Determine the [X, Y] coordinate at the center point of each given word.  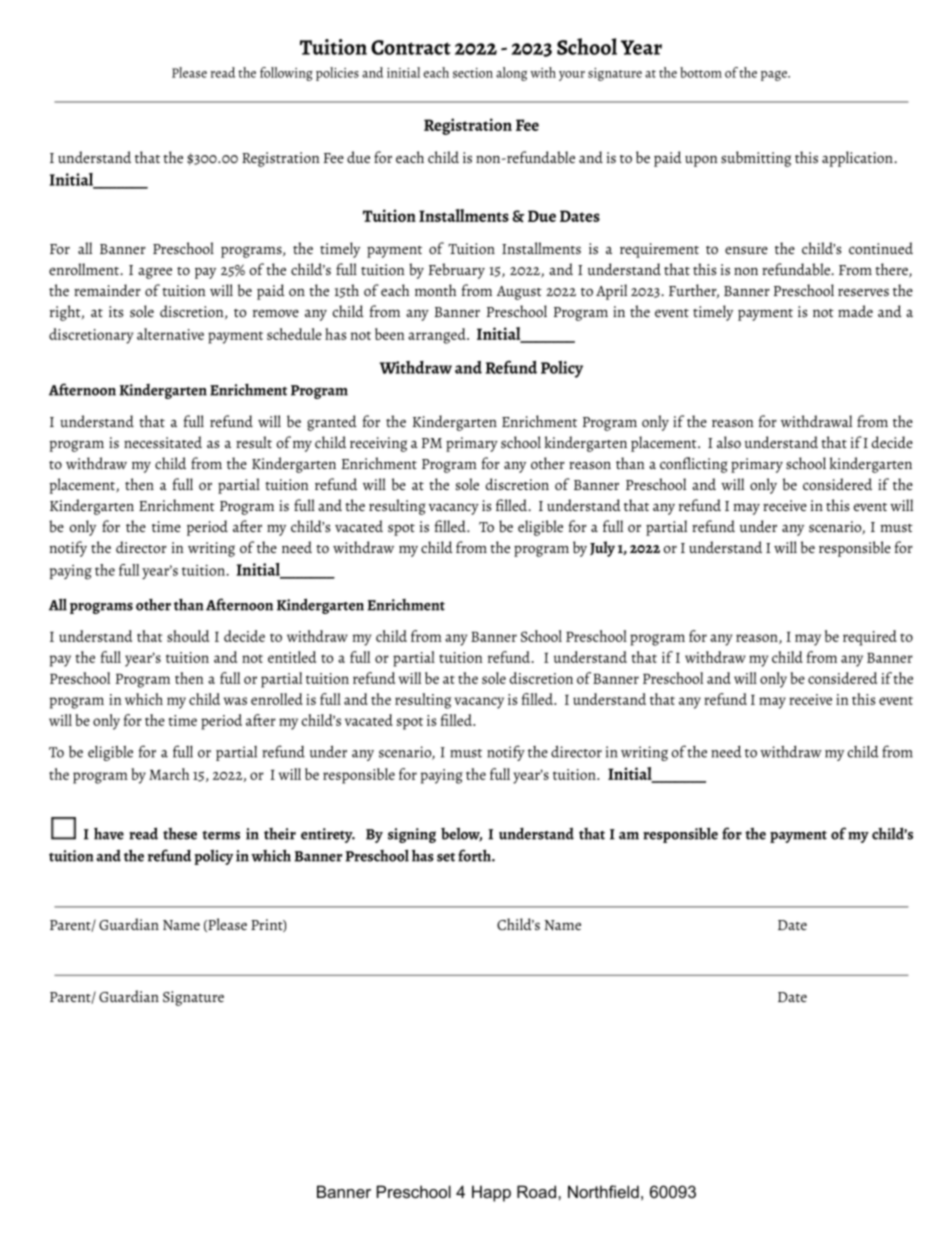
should [188, 636]
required [870, 638]
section [473, 73]
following [286, 74]
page [775, 76]
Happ [491, 1193]
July [602, 549]
